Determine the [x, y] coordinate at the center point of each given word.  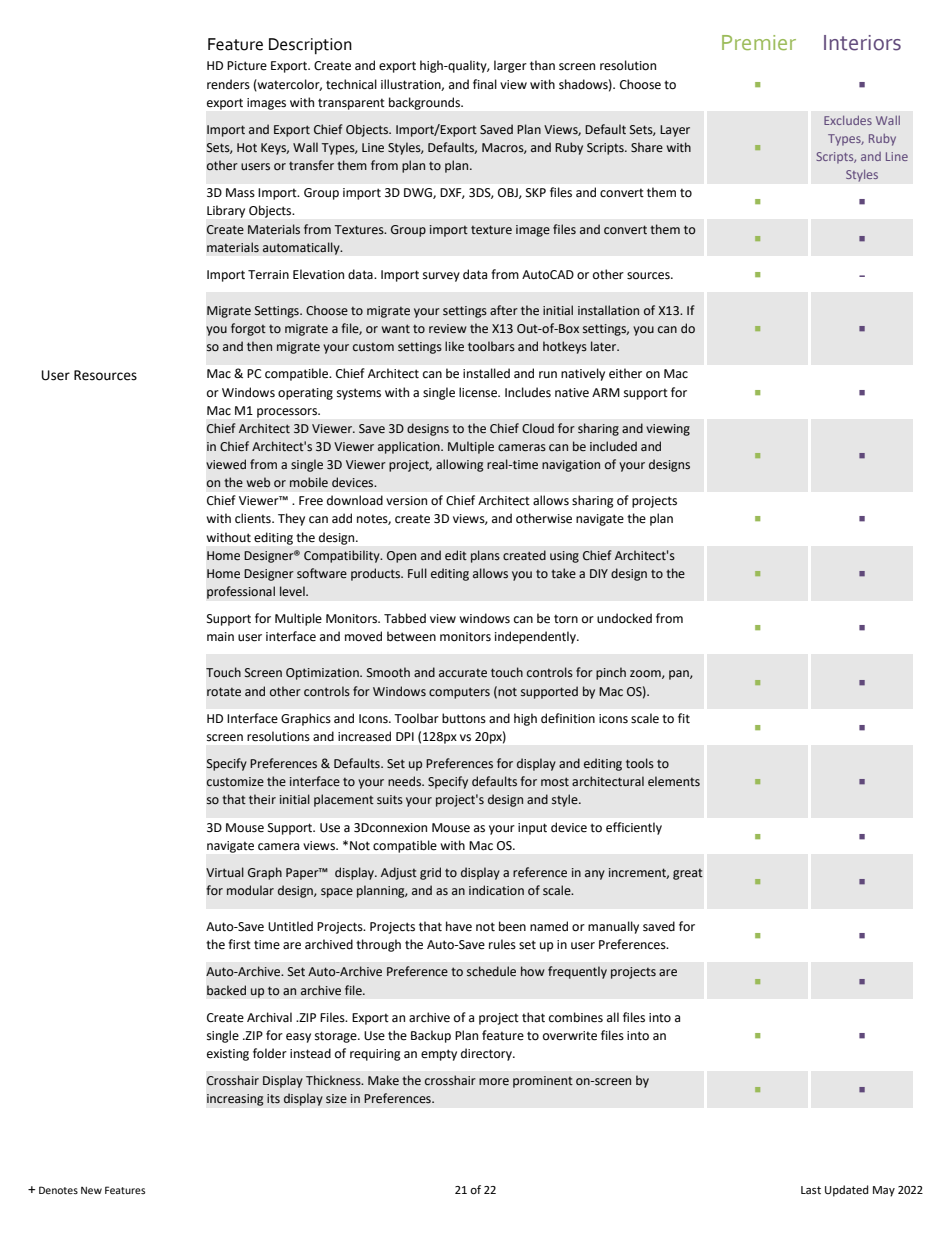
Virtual [225, 872]
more [494, 1082]
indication [496, 890]
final [485, 84]
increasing [235, 1100]
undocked [624, 618]
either [625, 373]
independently [536, 637]
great [688, 874]
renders [228, 84]
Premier [759, 42]
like [454, 346]
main [220, 636]
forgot [248, 329]
